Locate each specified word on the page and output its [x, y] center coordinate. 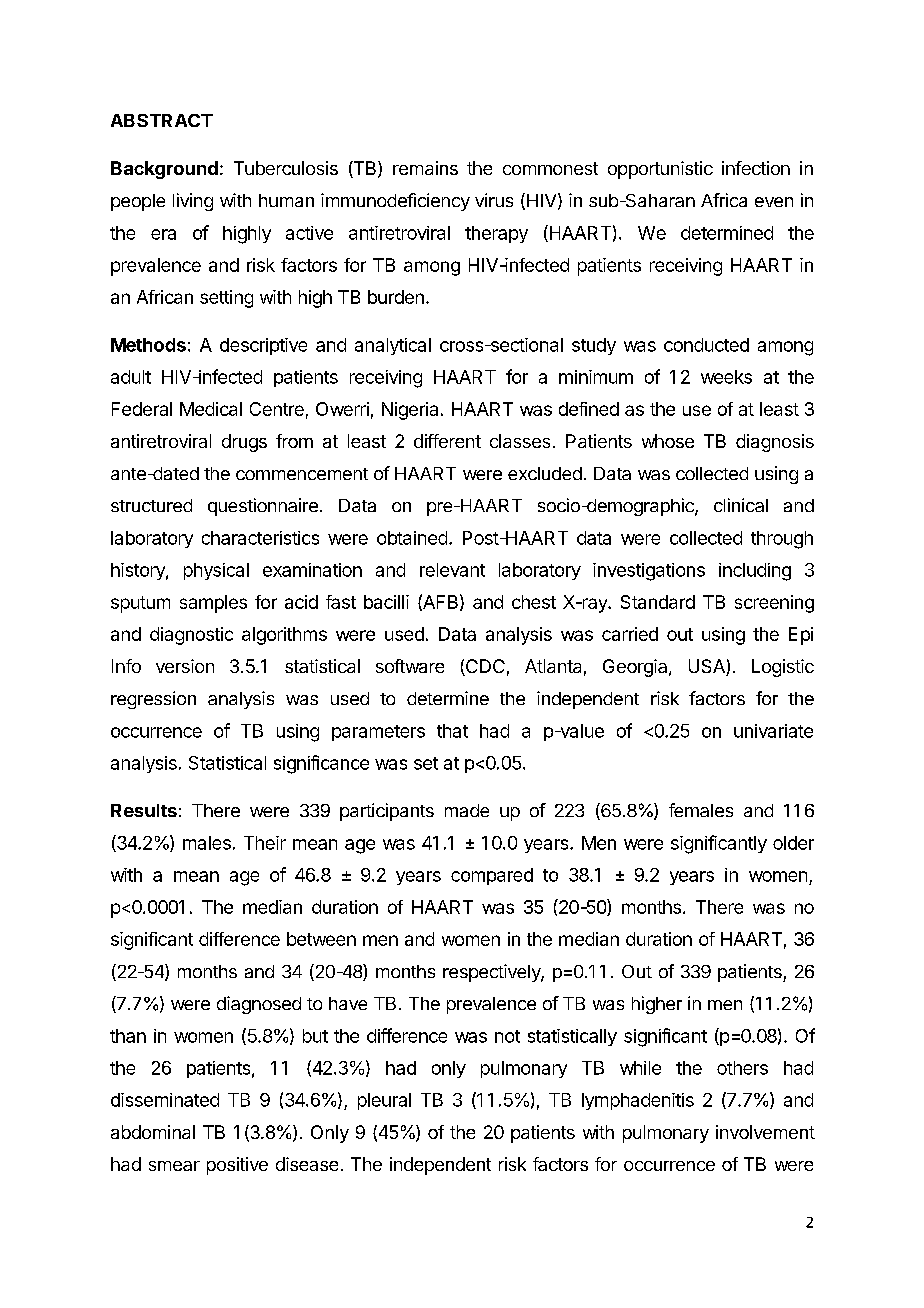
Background [164, 170]
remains [425, 168]
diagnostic [191, 636]
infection [756, 168]
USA [708, 667]
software [410, 666]
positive [237, 1166]
